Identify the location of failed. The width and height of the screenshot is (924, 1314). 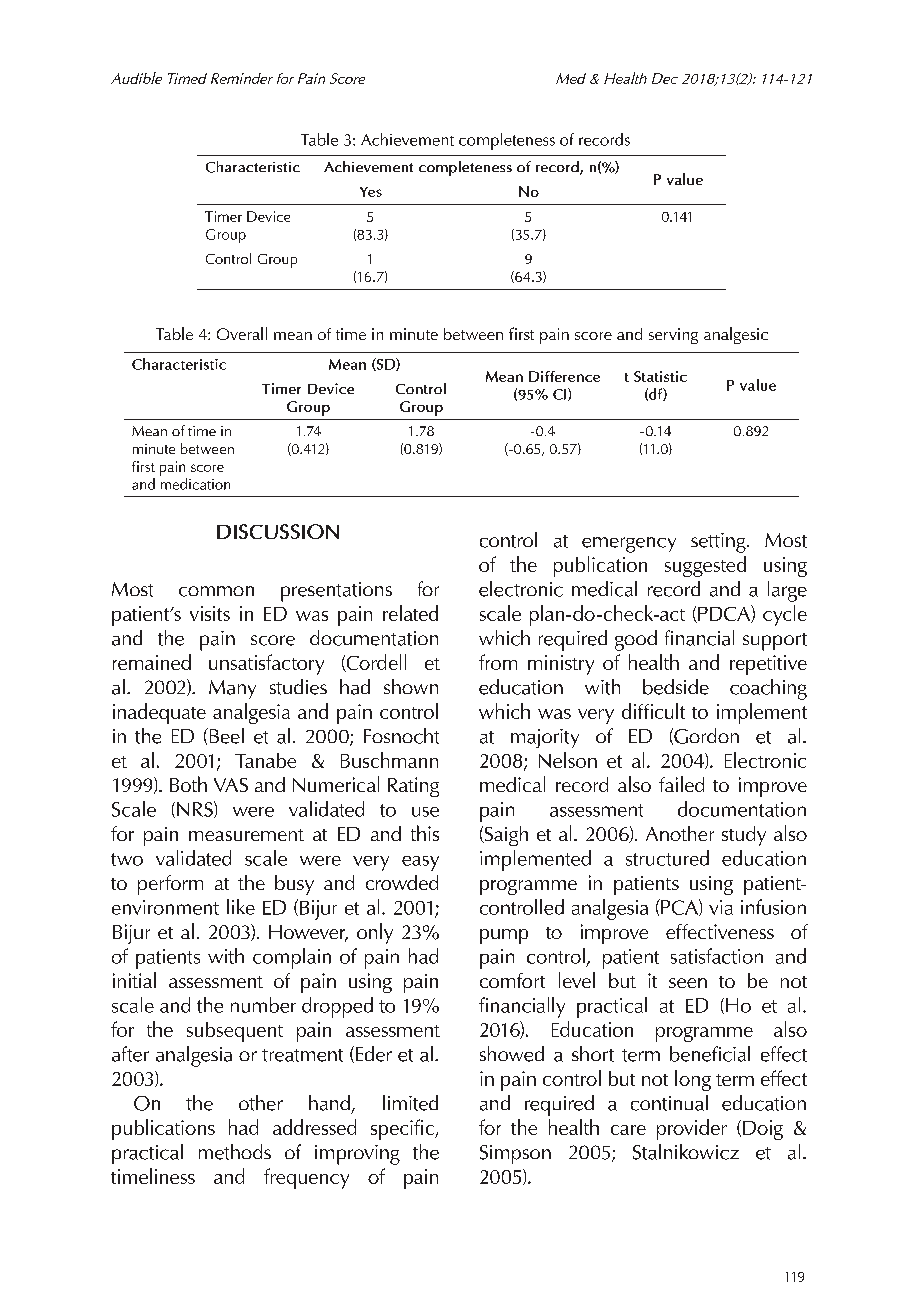
(681, 784).
